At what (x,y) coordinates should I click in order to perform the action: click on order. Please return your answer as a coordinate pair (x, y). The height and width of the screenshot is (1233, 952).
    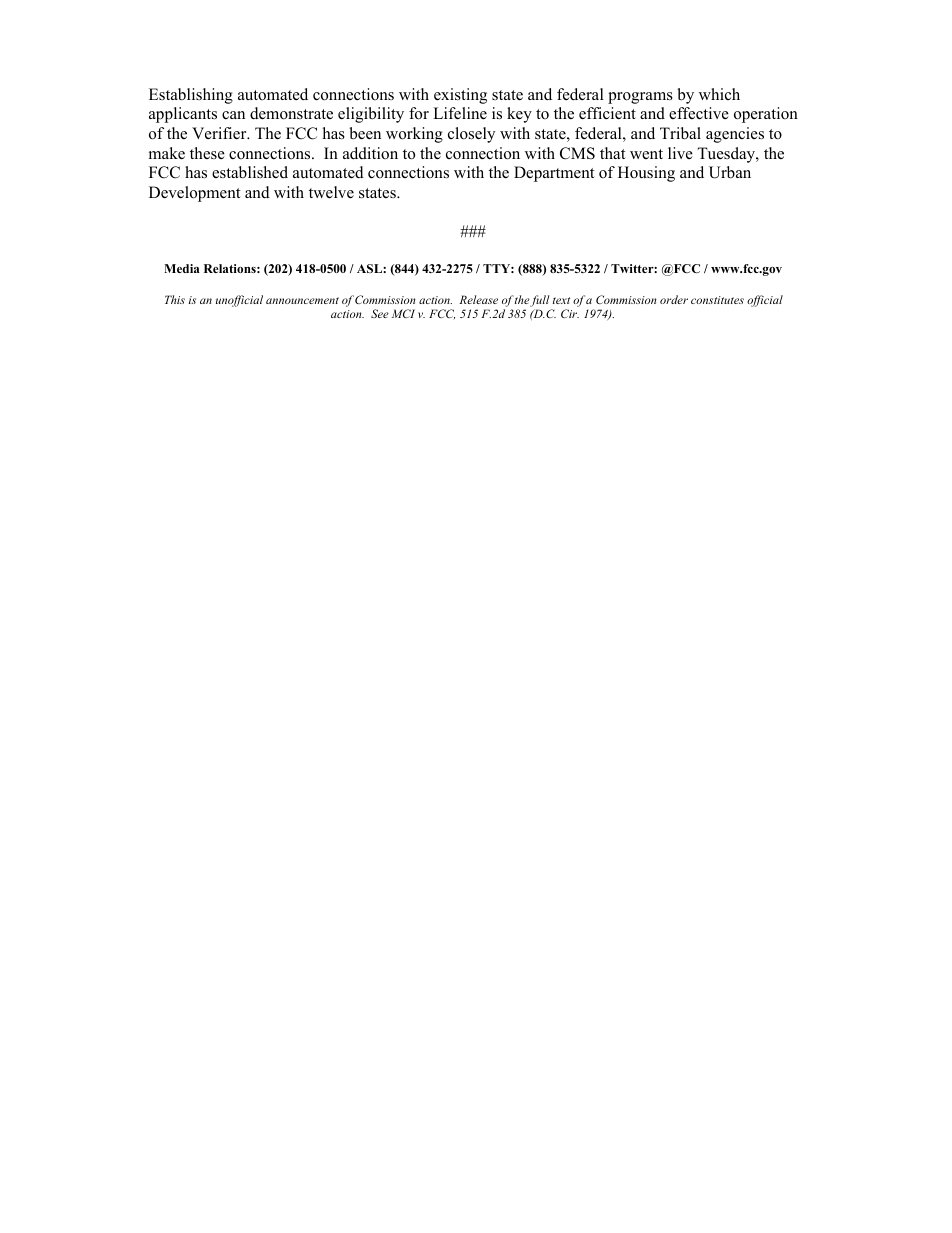
    Looking at the image, I should click on (674, 299).
